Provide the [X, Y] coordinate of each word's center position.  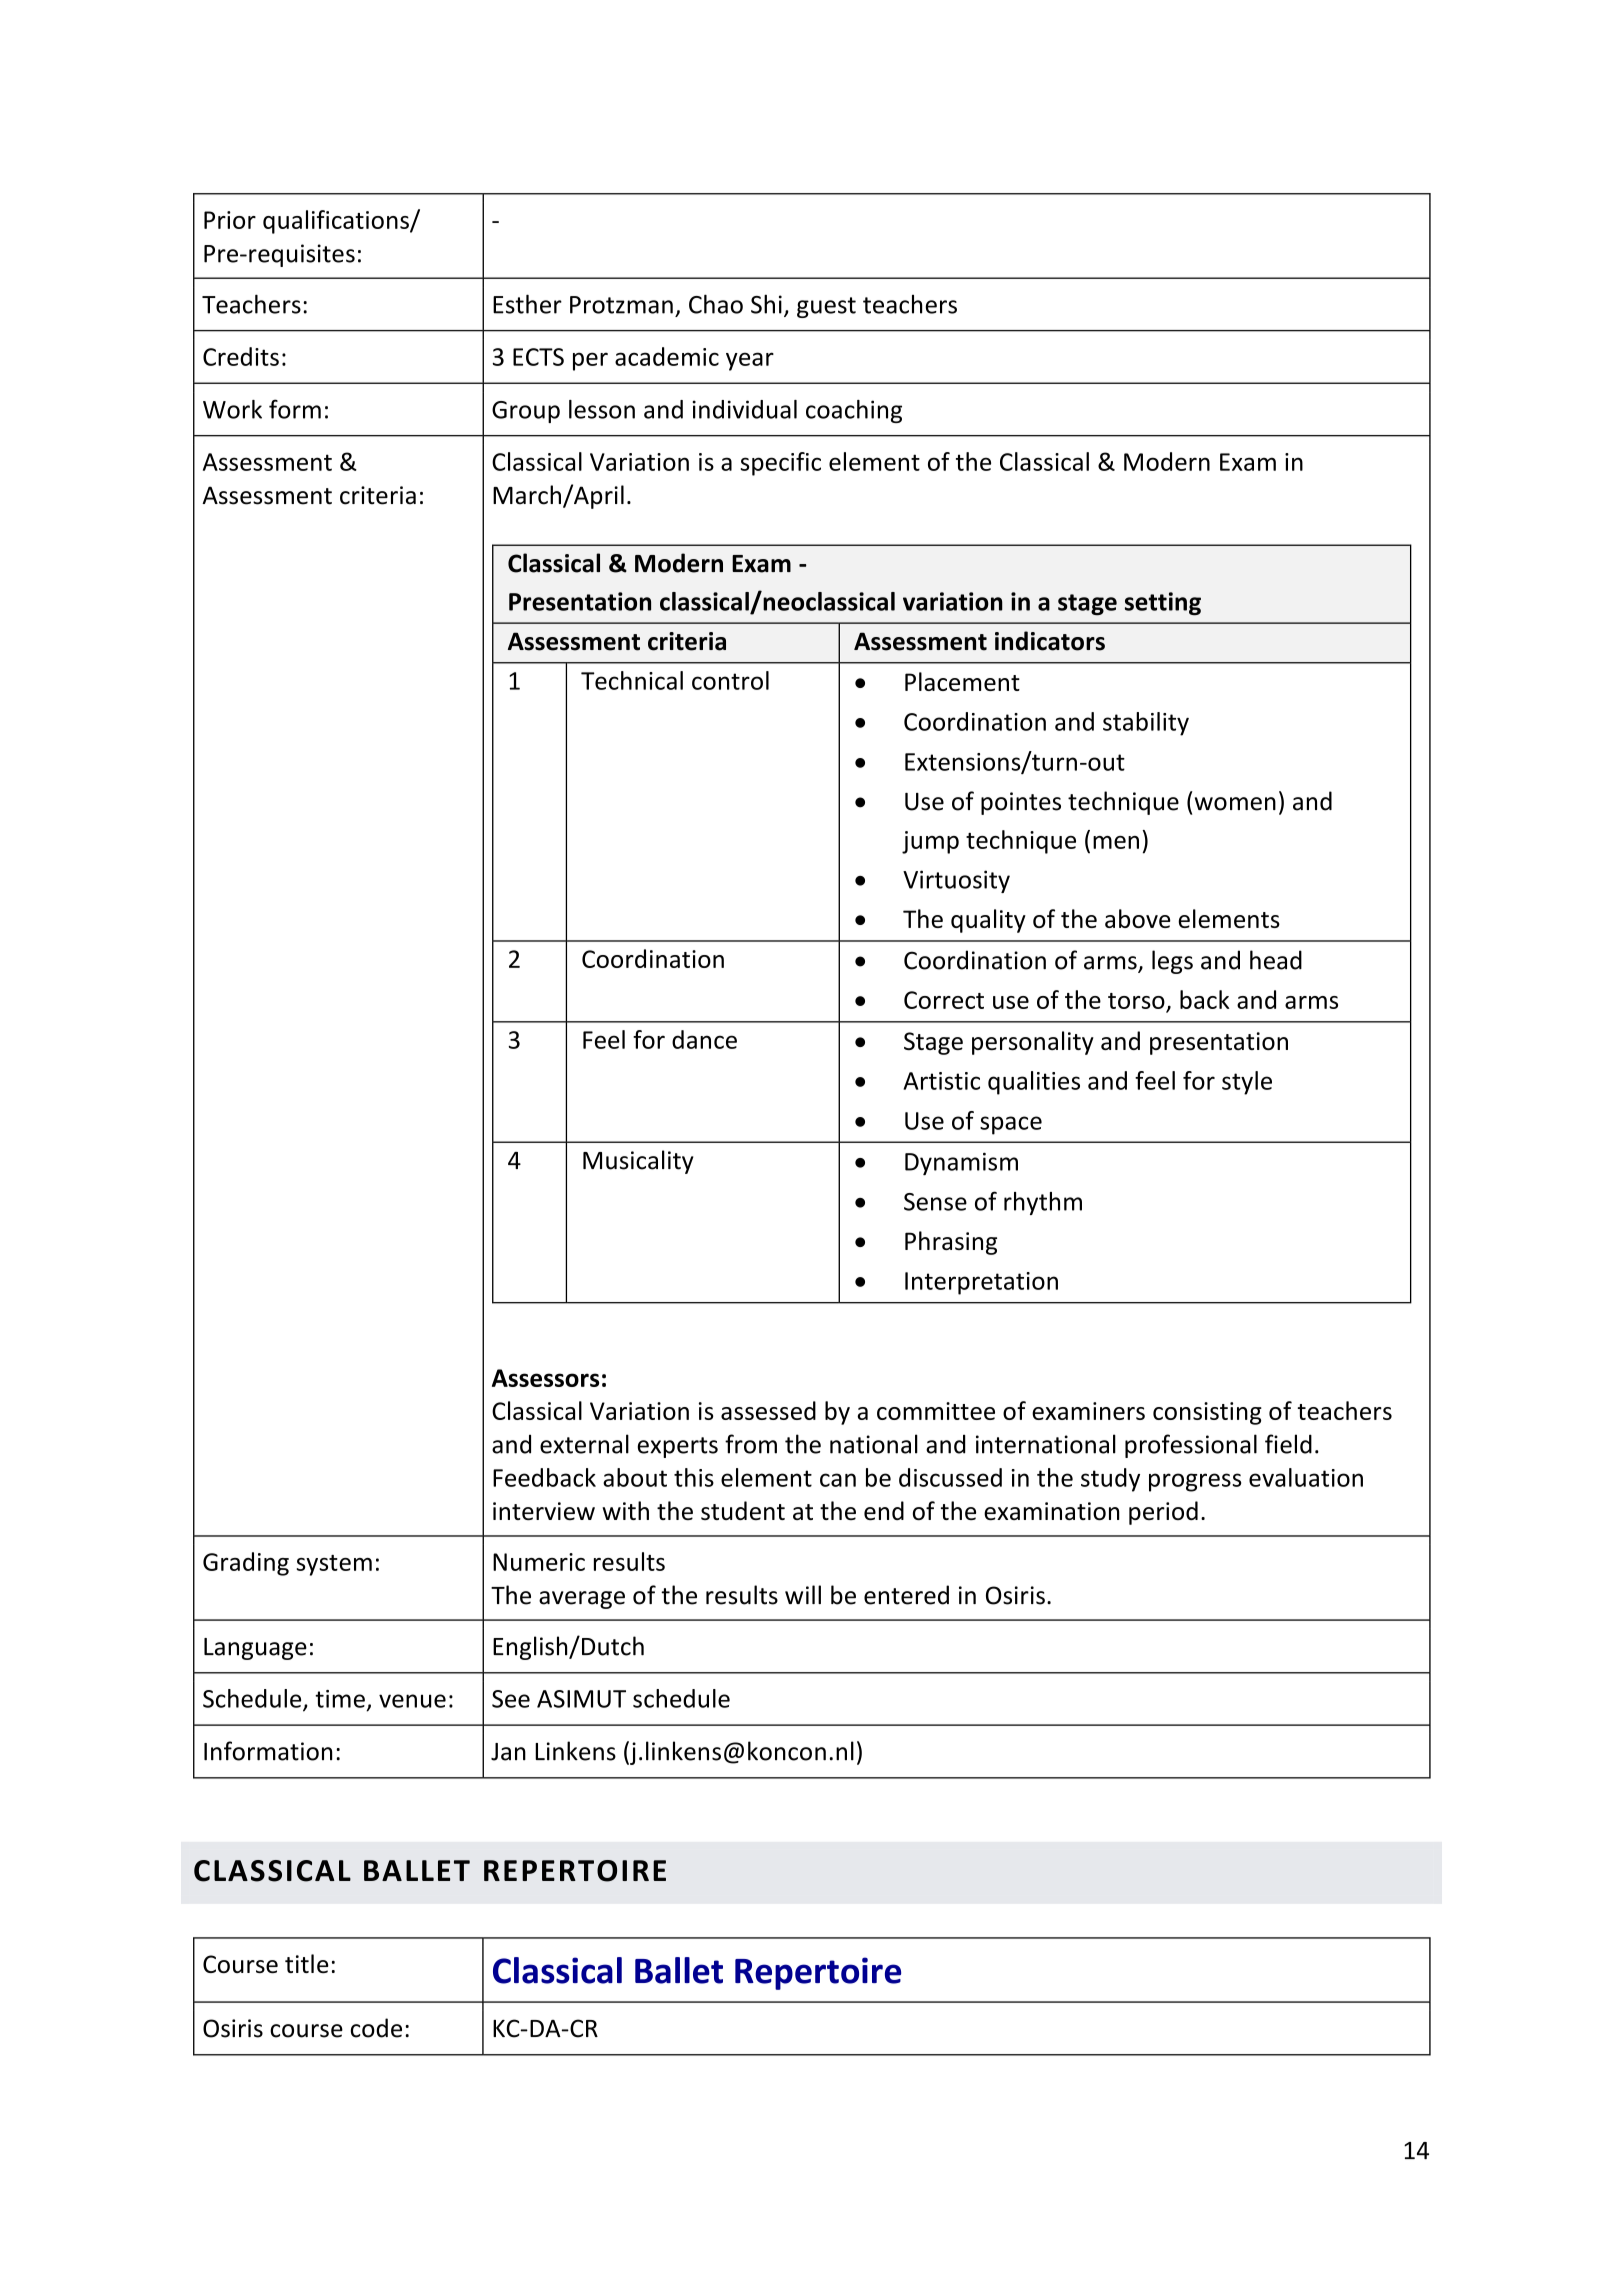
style [1247, 1083]
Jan [508, 1752]
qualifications [337, 222]
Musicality [638, 1162]
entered [906, 1595]
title [307, 1963]
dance [704, 1039]
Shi [766, 304]
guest [826, 307]
